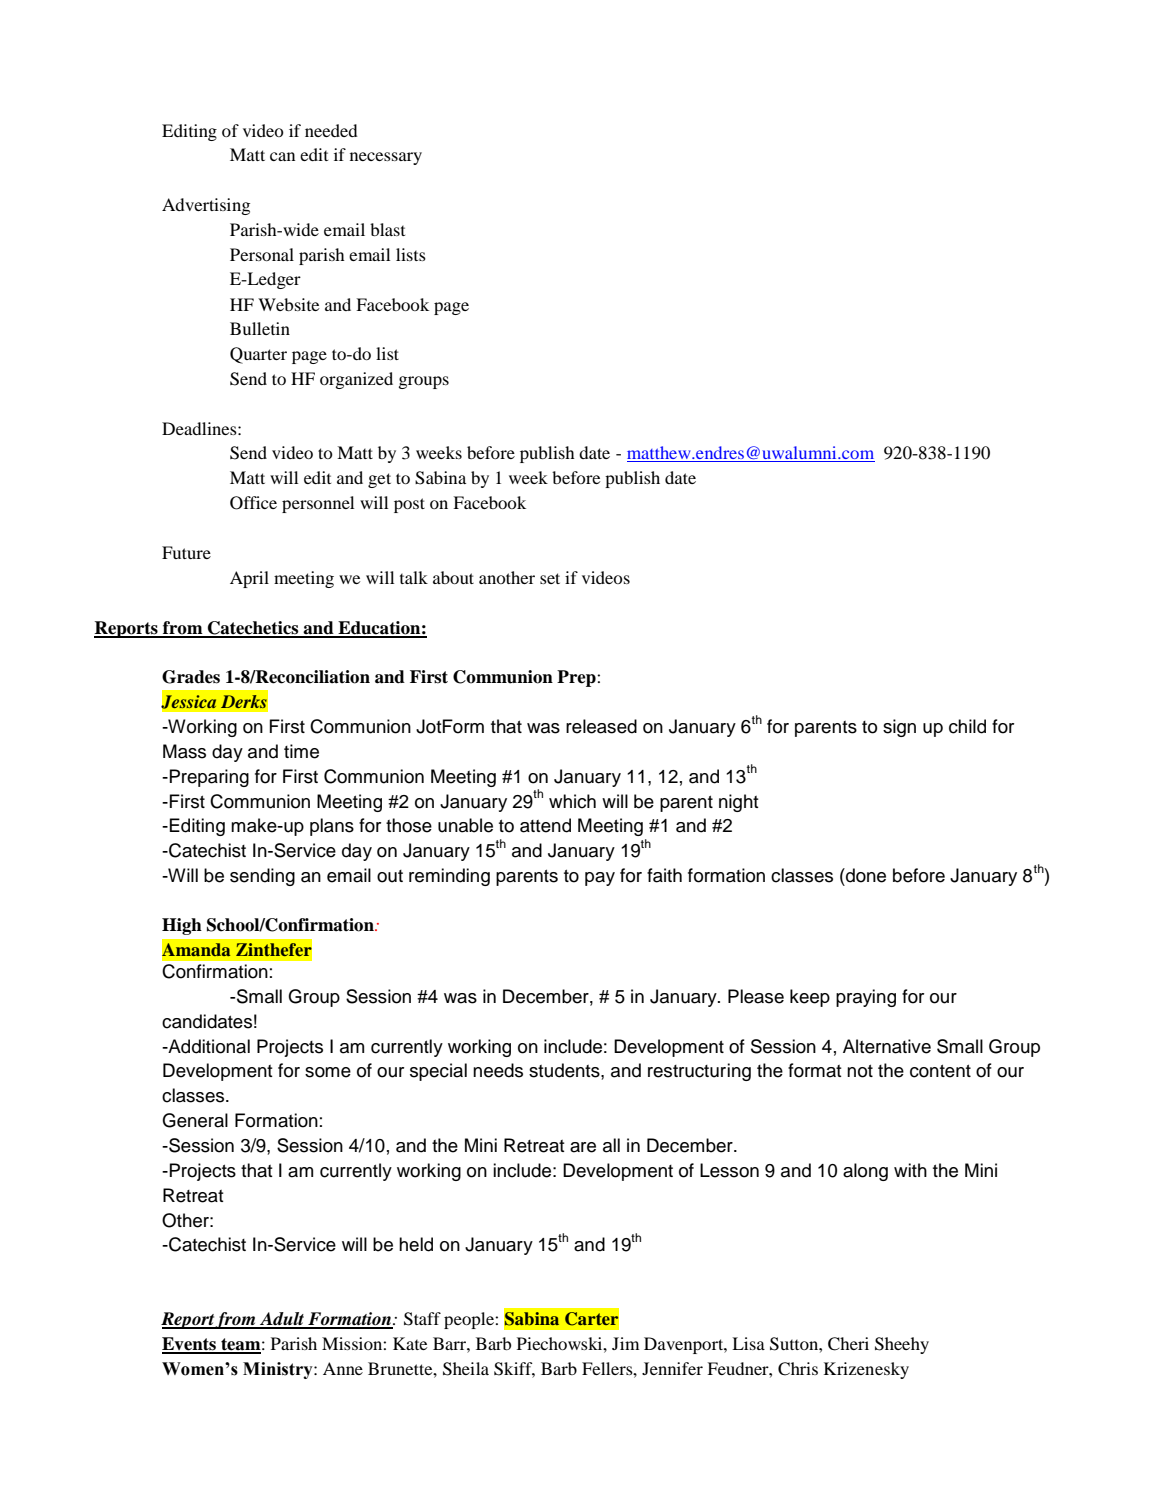 This image has height=1487, width=1149. What do you see at coordinates (182, 926) in the image?
I see `High` at bounding box center [182, 926].
